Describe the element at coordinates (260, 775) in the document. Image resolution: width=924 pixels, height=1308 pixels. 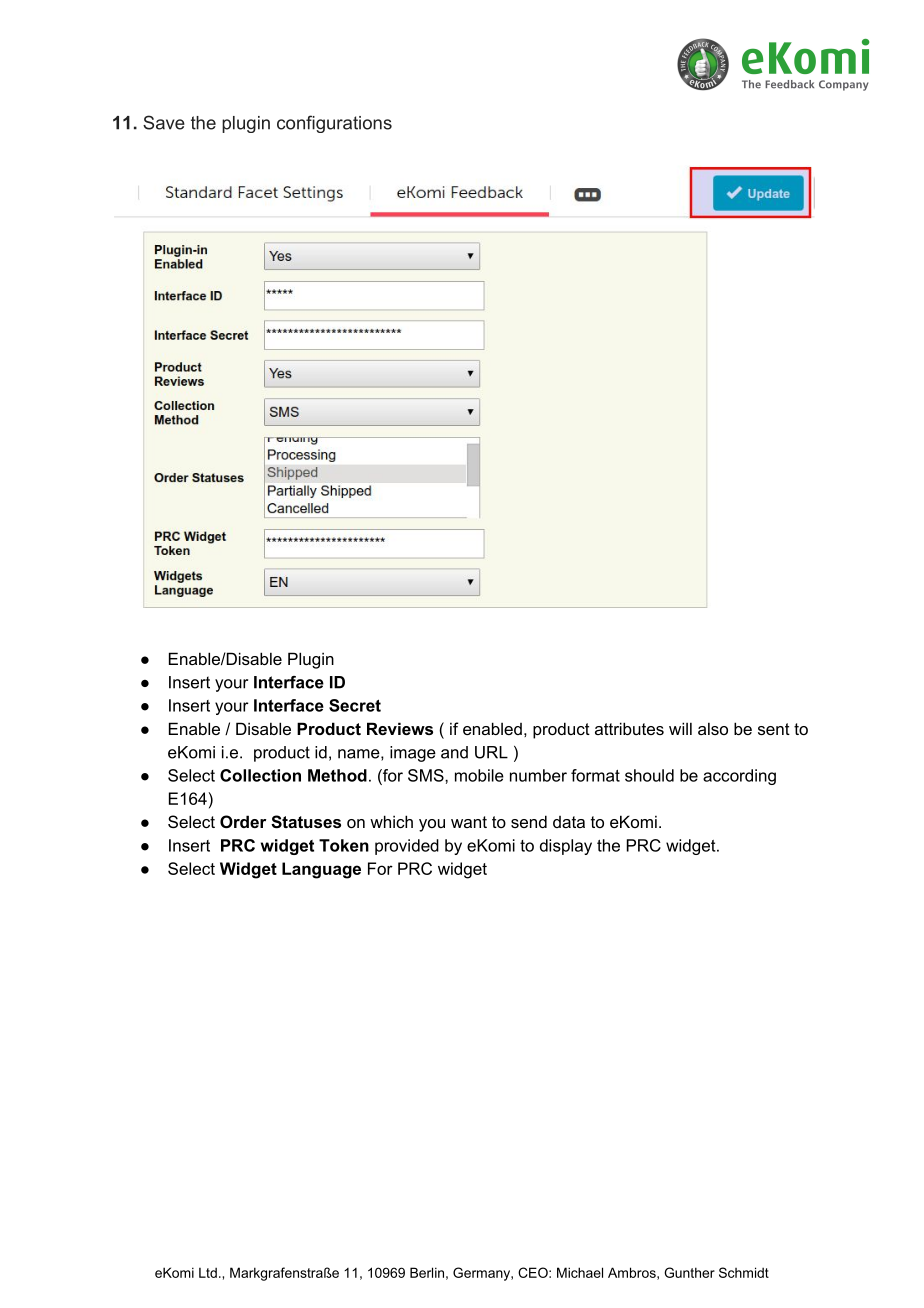
I see `Collection` at that location.
